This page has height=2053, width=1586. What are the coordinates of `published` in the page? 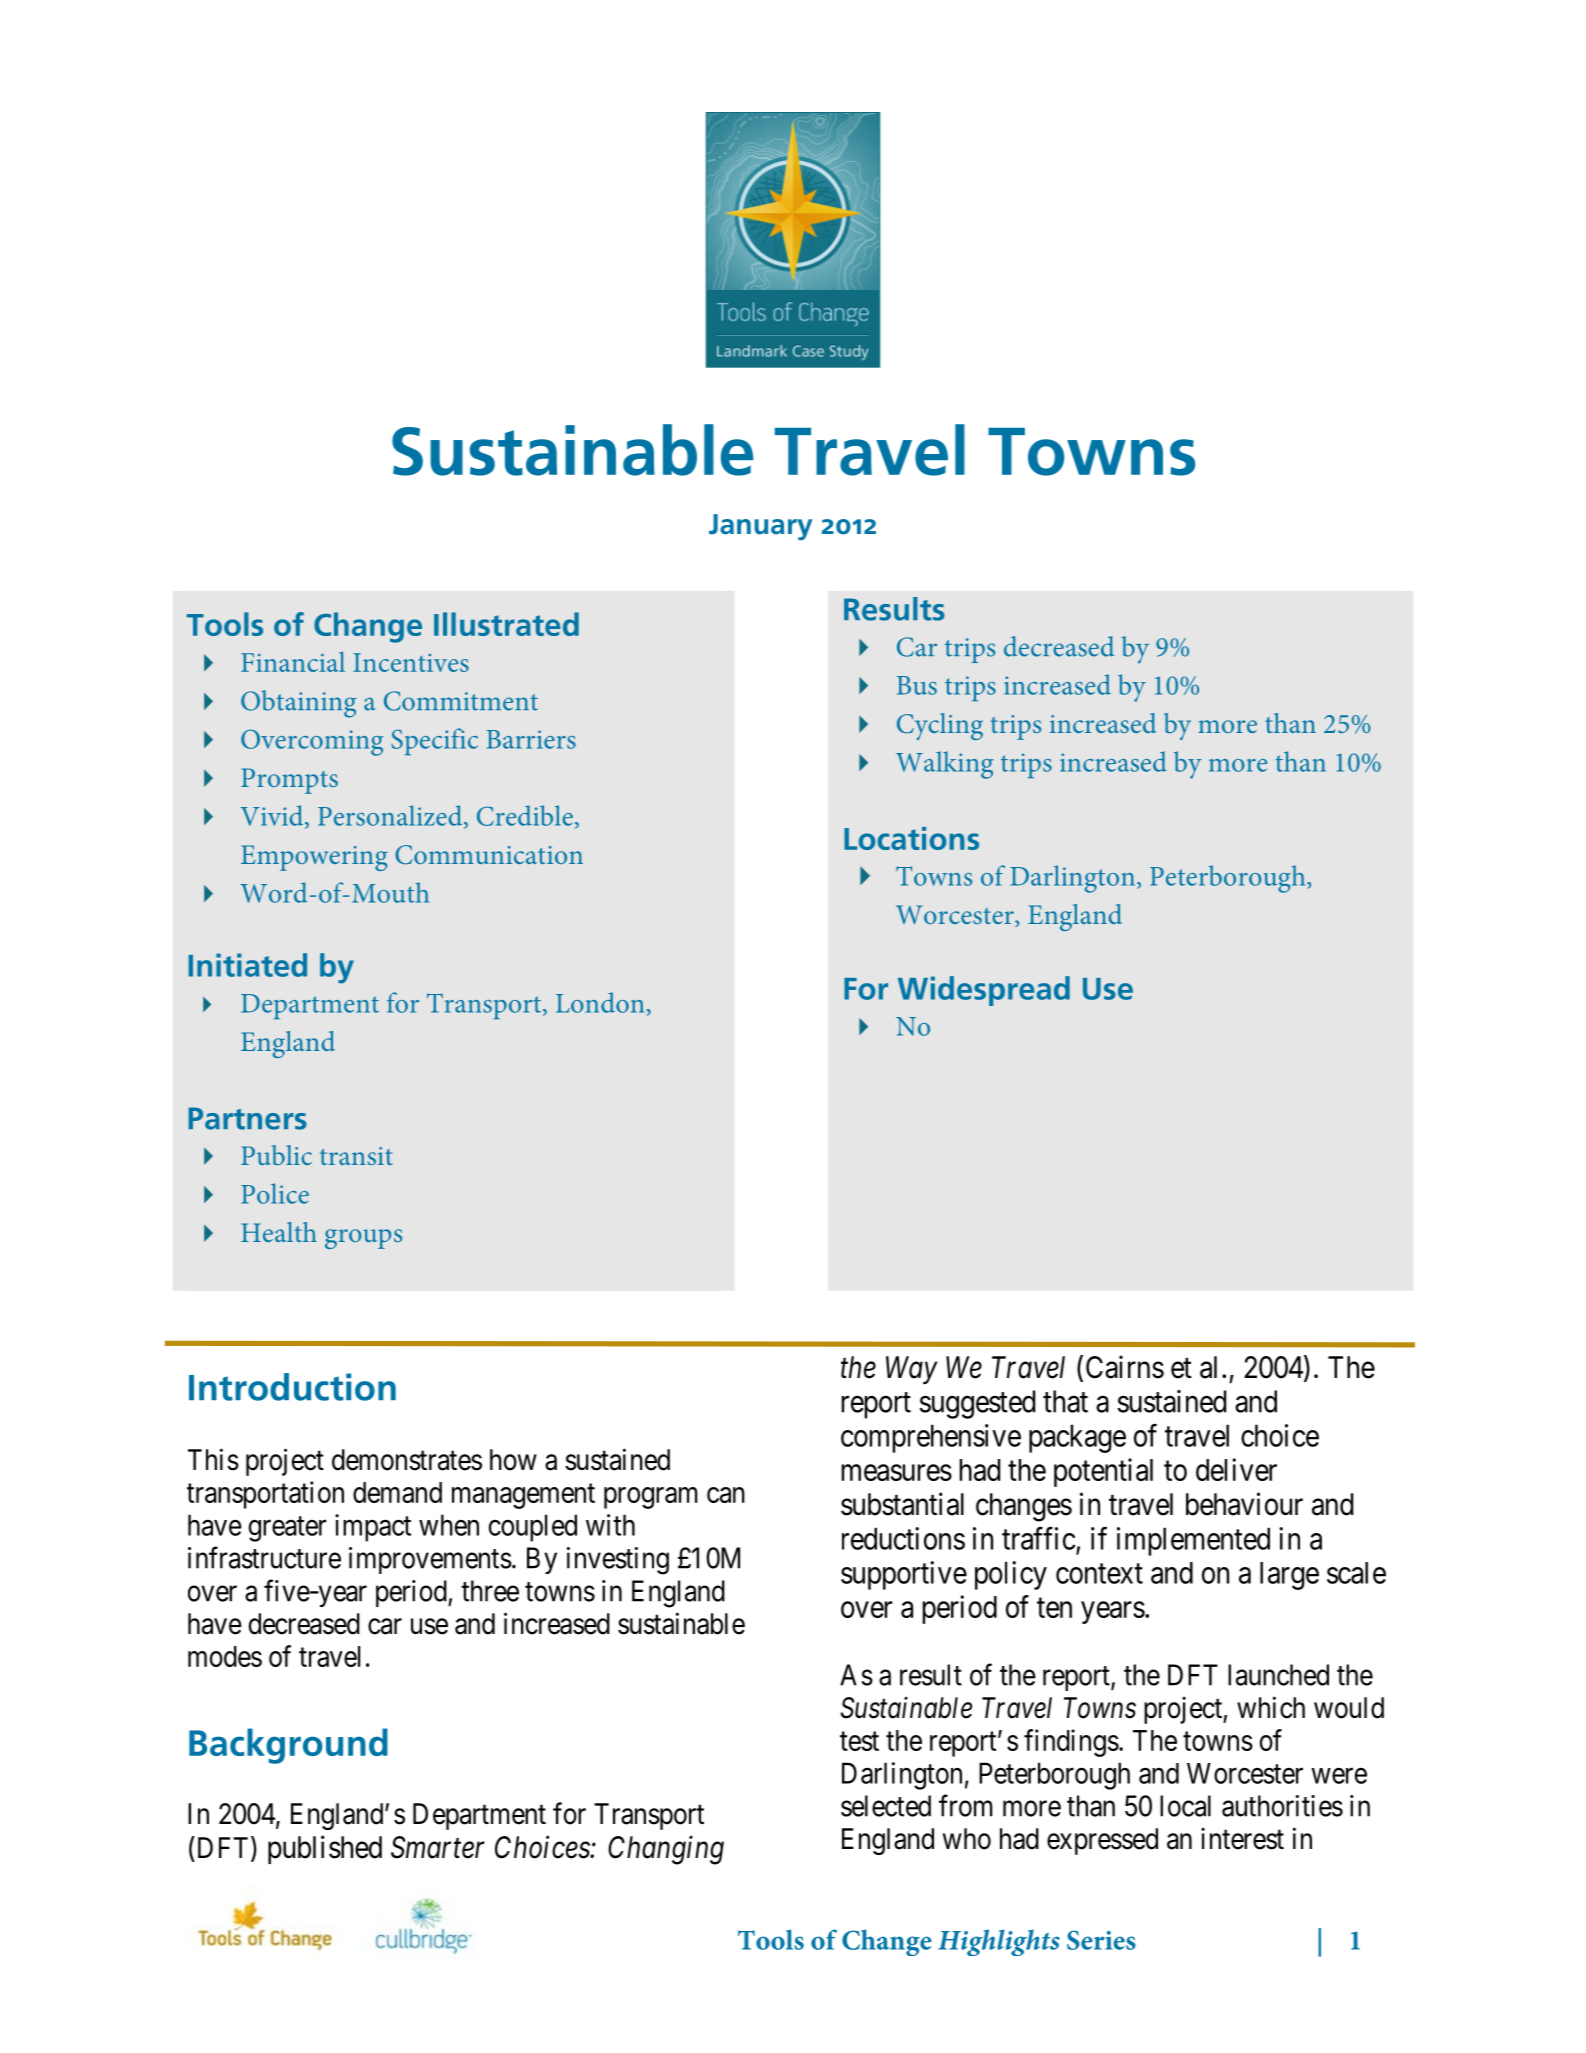 It's located at (325, 1849).
